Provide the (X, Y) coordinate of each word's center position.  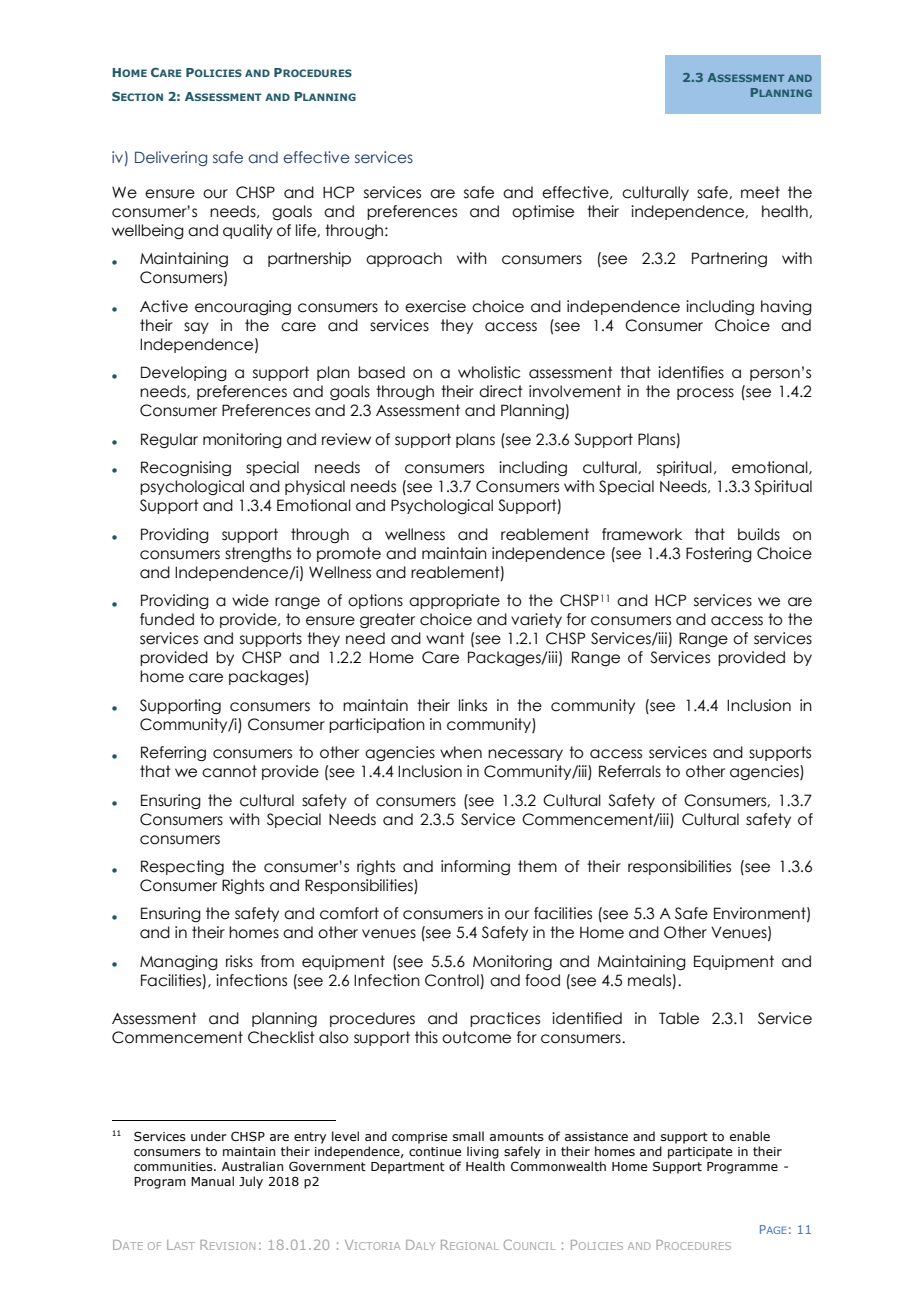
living (483, 1152)
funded (167, 619)
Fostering (719, 554)
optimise (543, 212)
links (473, 705)
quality (248, 231)
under (209, 1136)
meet (760, 192)
